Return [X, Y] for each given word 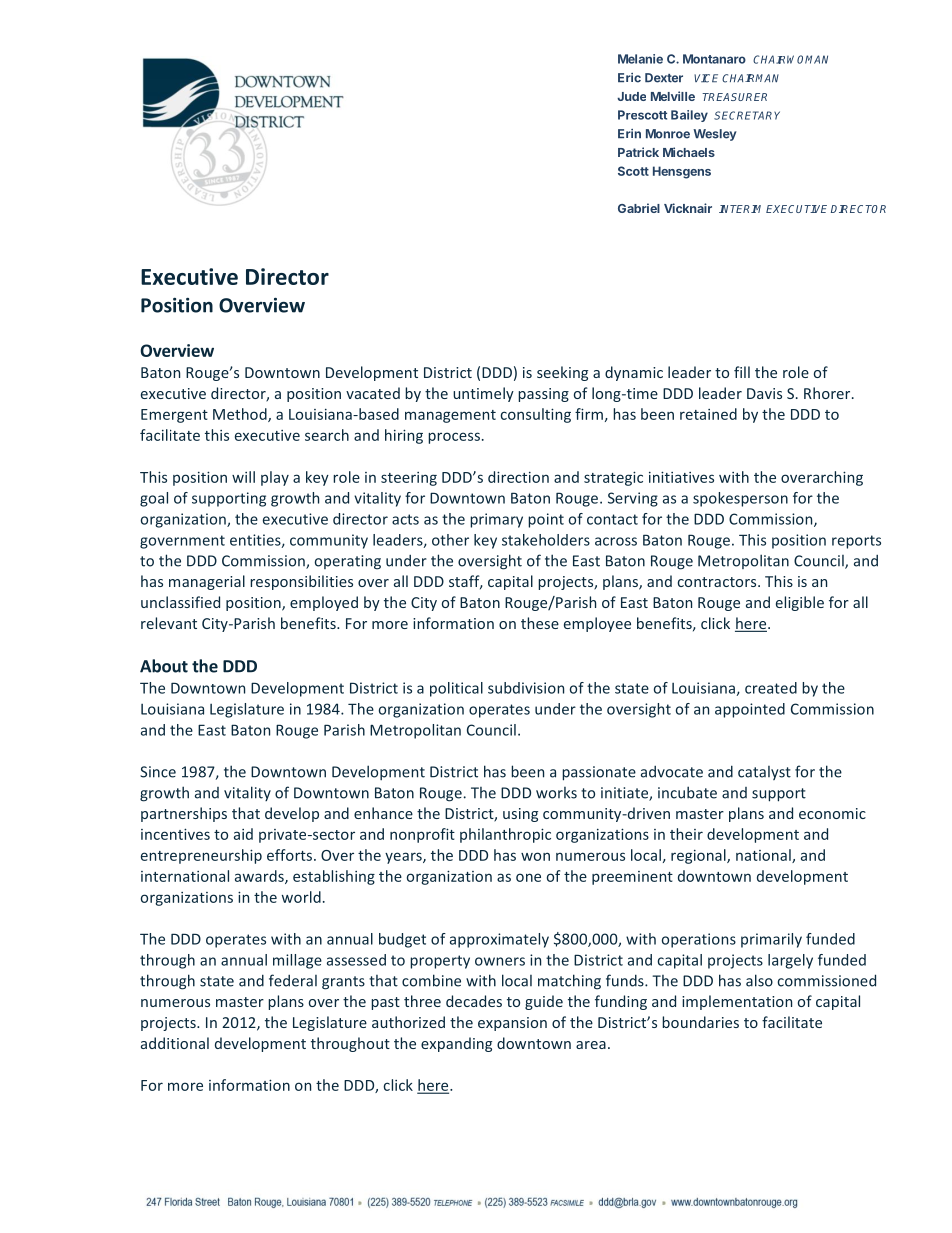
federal [293, 980]
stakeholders [546, 540]
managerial [207, 582]
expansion [512, 1024]
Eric [629, 78]
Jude [631, 96]
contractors [718, 582]
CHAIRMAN [750, 78]
